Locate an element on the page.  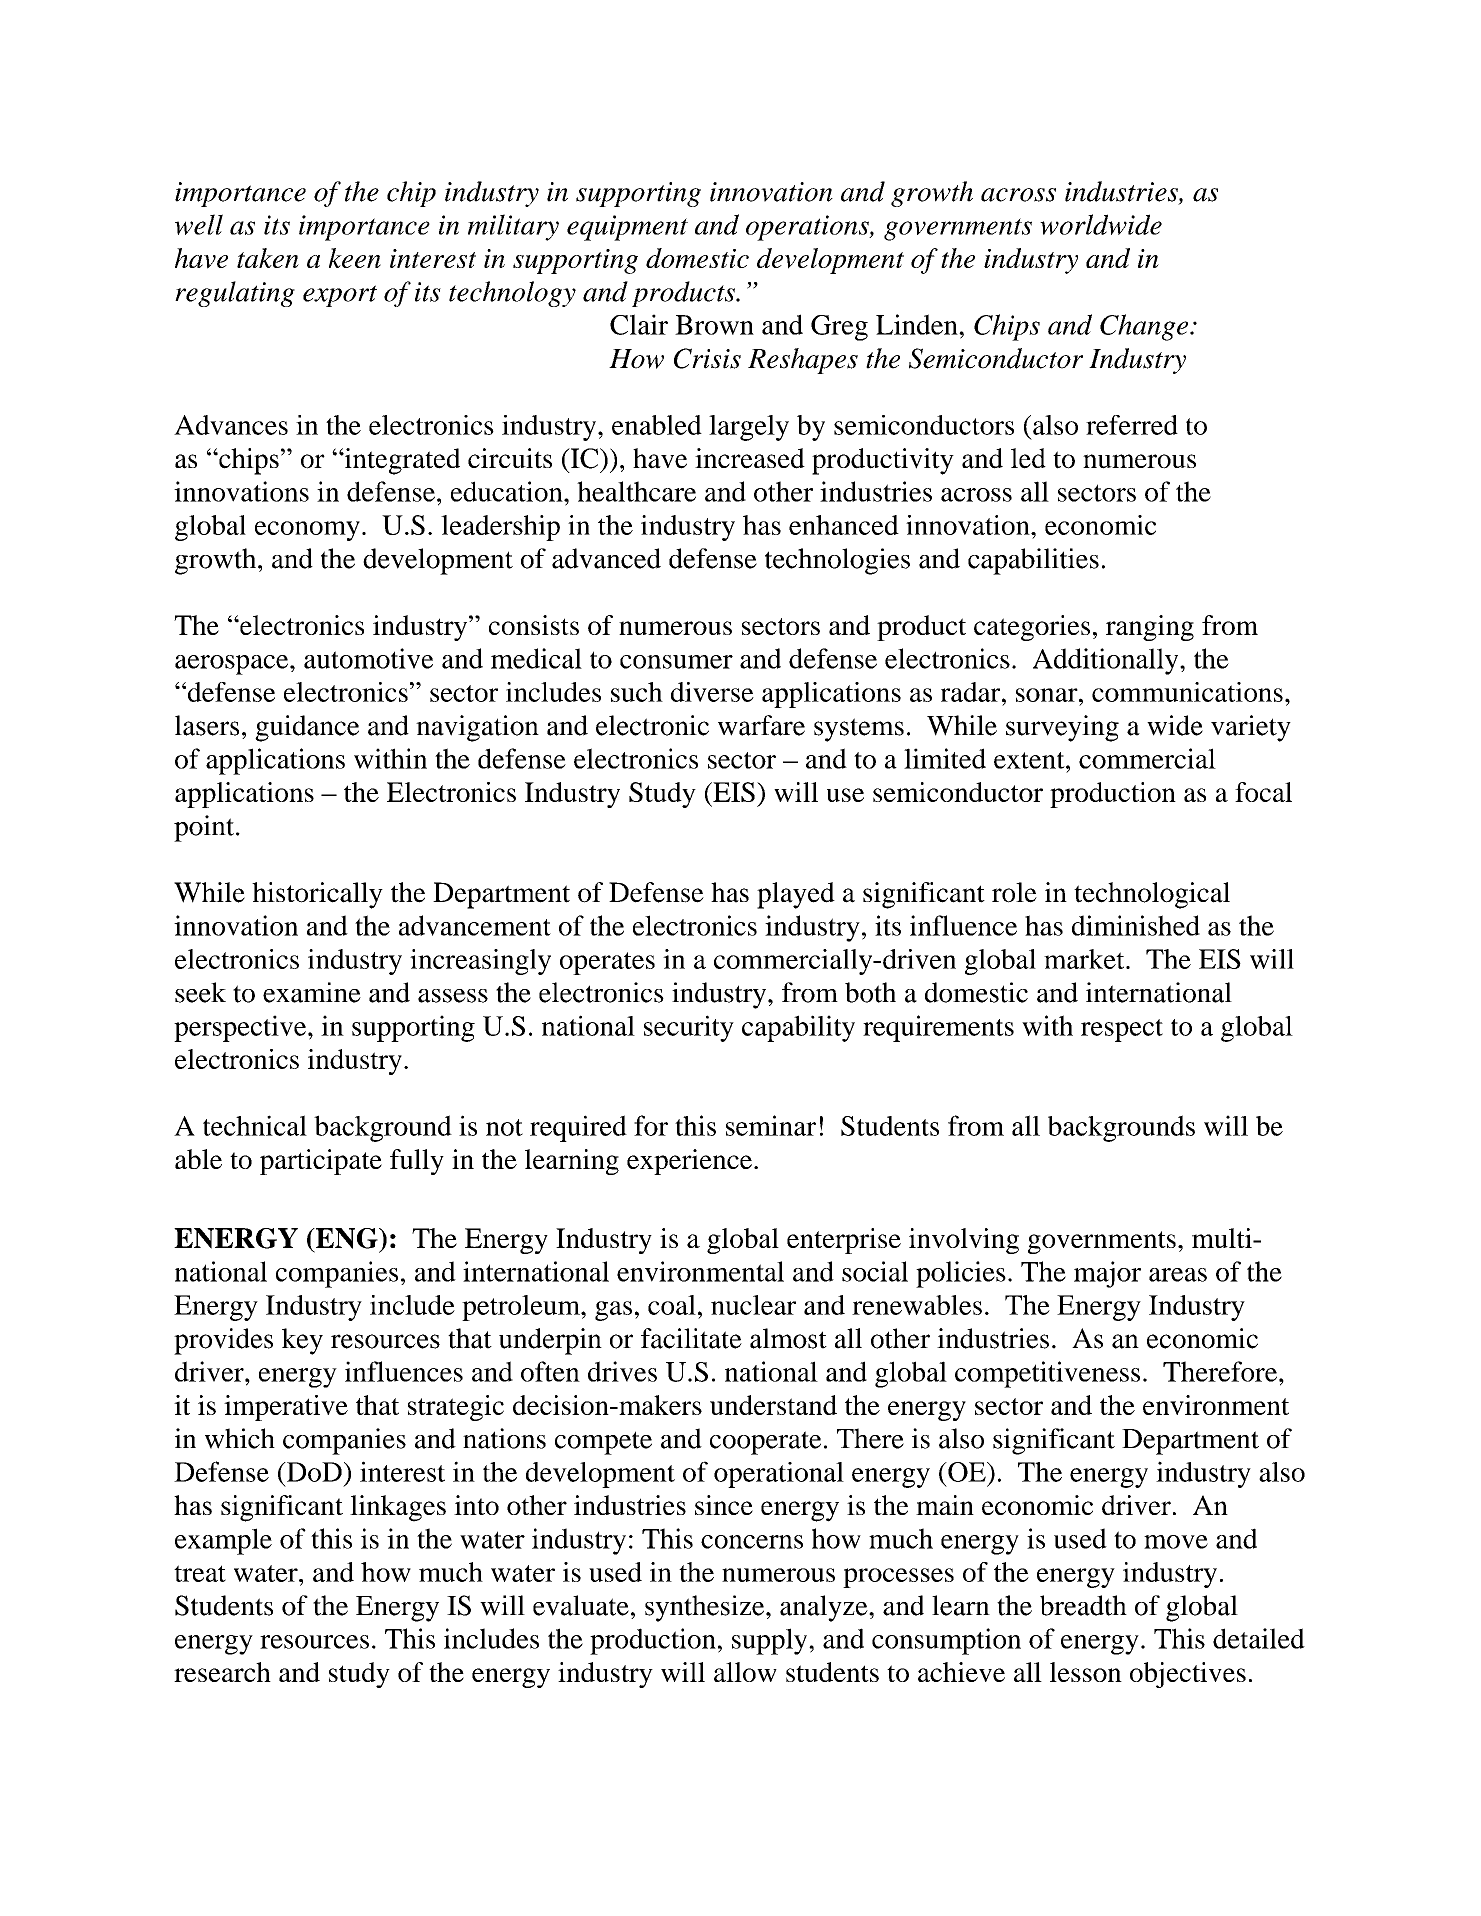
ranging is located at coordinates (1150, 628).
